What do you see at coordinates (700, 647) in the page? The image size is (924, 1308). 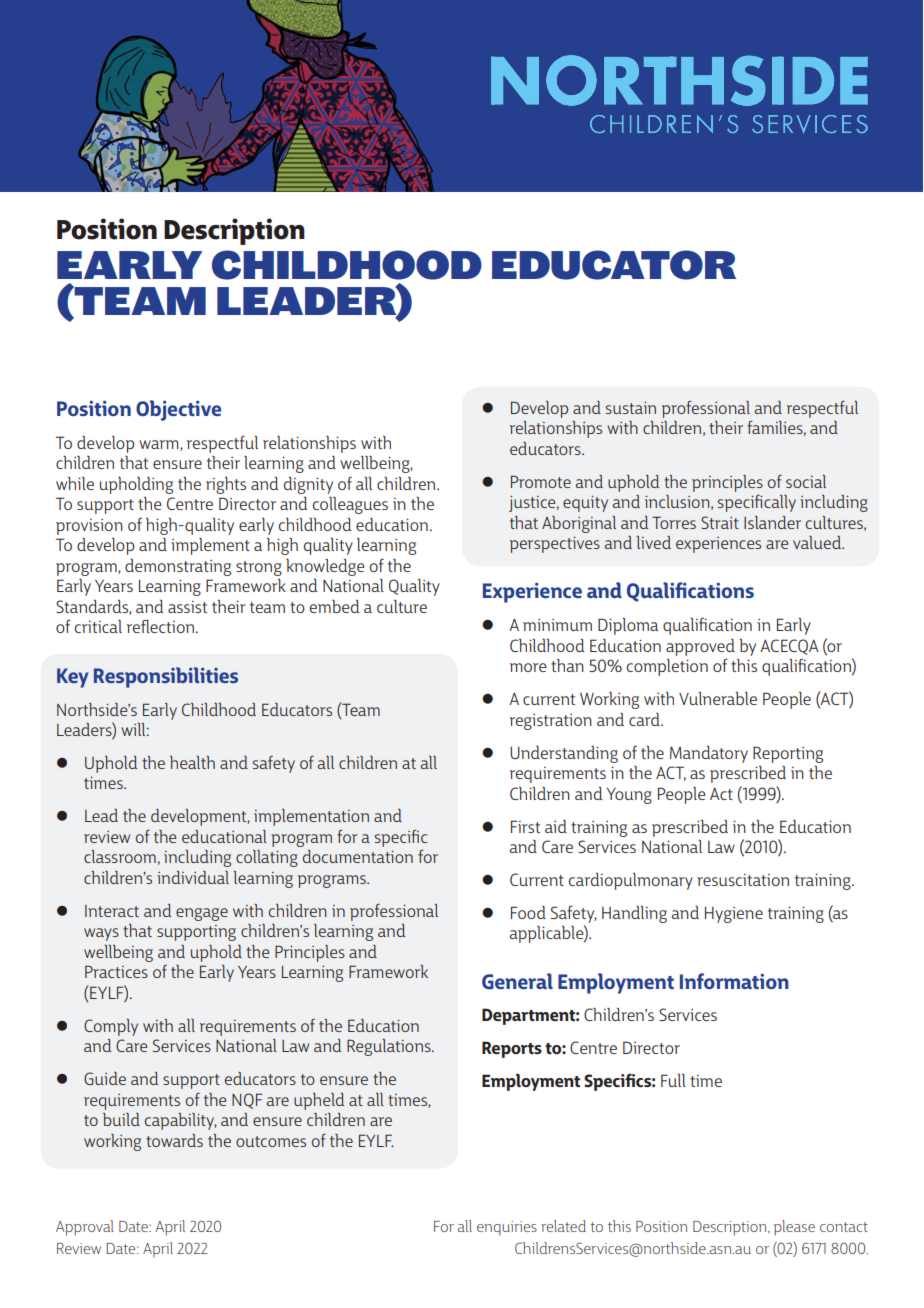 I see `approved` at bounding box center [700, 647].
